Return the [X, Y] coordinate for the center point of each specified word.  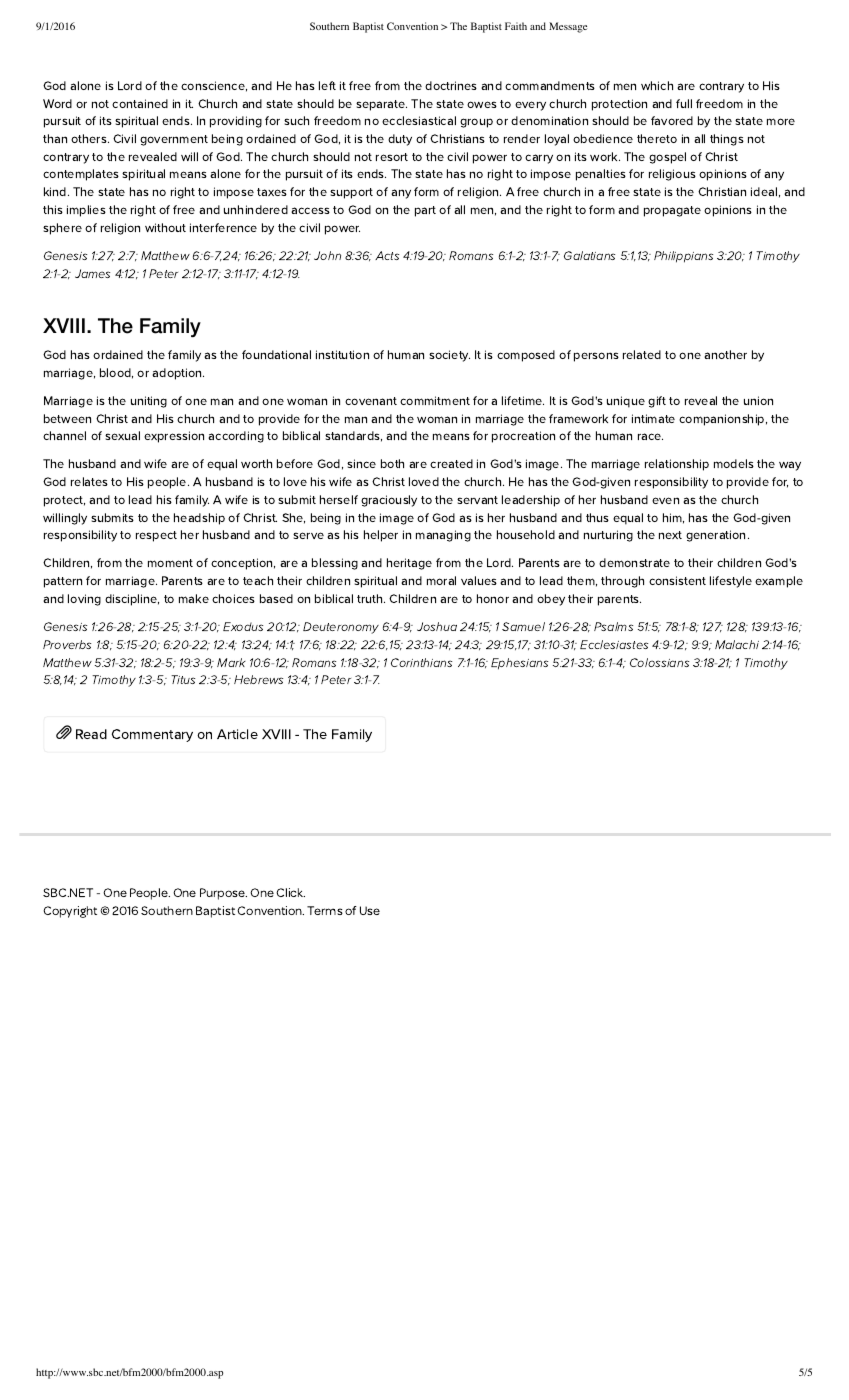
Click [290, 892]
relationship [677, 465]
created [451, 463]
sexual [122, 435]
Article [237, 734]
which [657, 85]
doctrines [451, 85]
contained [140, 103]
